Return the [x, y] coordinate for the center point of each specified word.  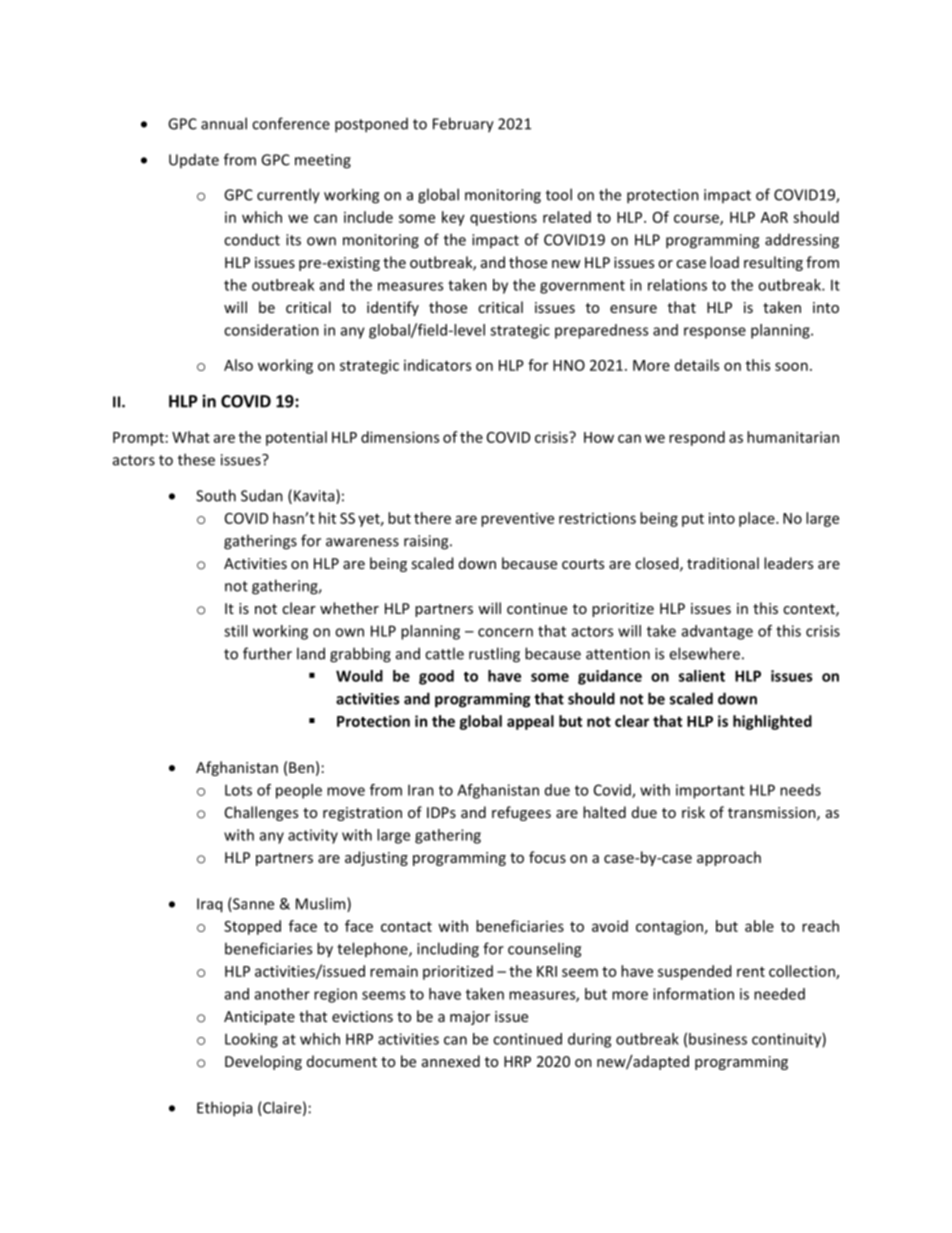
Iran [421, 790]
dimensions [400, 437]
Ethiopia [224, 1109]
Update [194, 161]
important [710, 791]
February [463, 125]
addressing [802, 241]
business [718, 1039]
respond [697, 438]
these [196, 459]
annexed [451, 1061]
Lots [238, 790]
